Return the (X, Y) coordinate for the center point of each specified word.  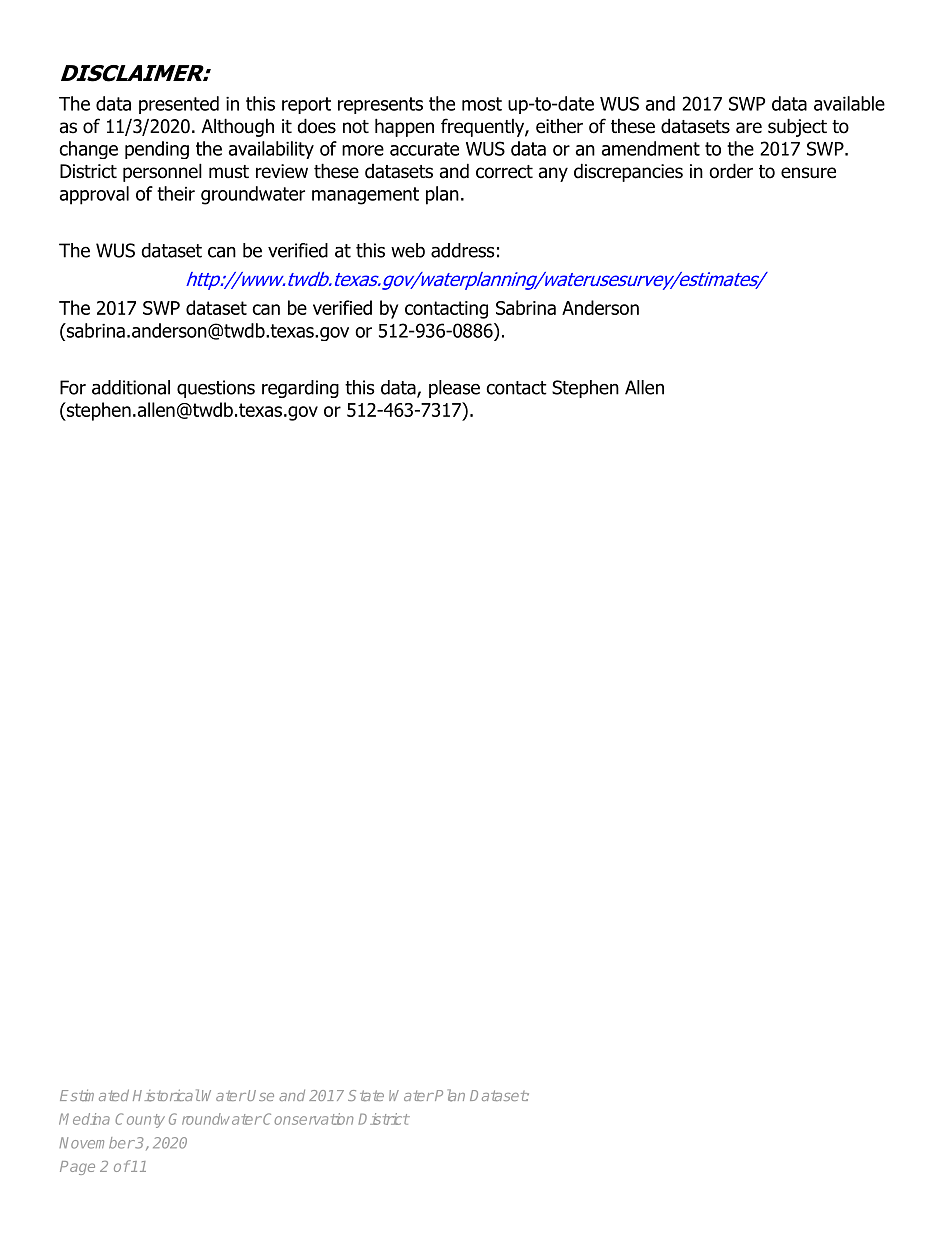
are (749, 128)
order (731, 171)
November (97, 1143)
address (463, 250)
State (366, 1095)
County (140, 1120)
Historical (166, 1095)
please (454, 389)
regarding (300, 389)
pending (157, 150)
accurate (424, 149)
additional (131, 387)
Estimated (94, 1095)
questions (216, 389)
